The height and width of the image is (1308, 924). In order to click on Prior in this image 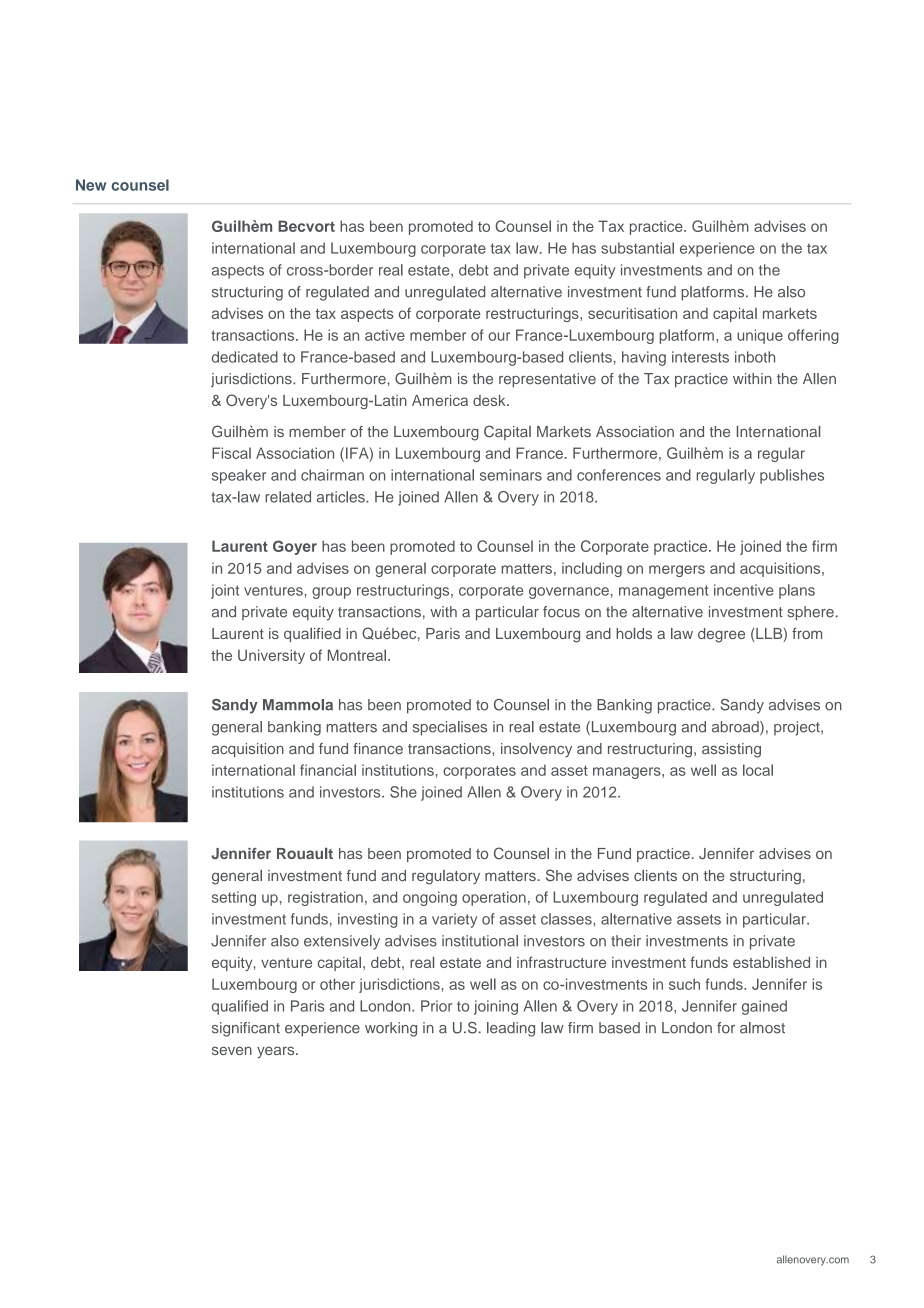, I will do `click(436, 1006)`.
